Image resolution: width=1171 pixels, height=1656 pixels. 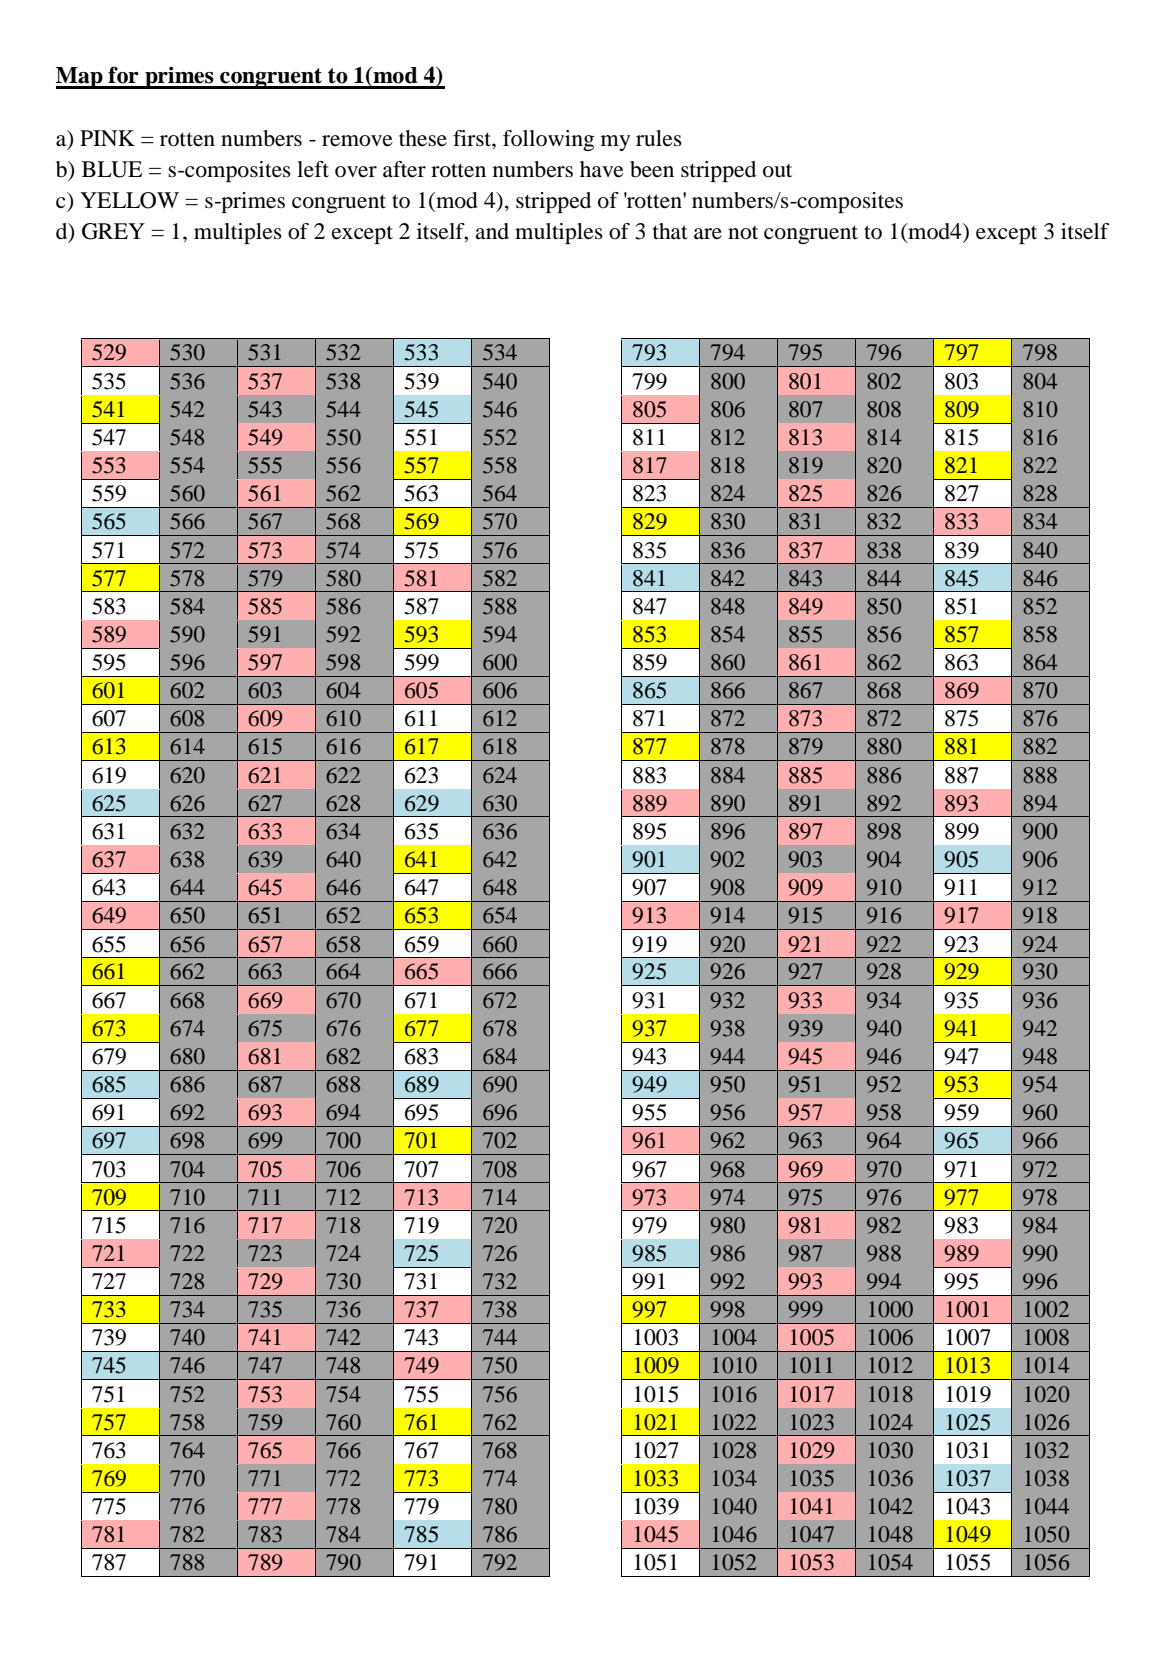 What do you see at coordinates (113, 231) in the document?
I see `GREY` at bounding box center [113, 231].
